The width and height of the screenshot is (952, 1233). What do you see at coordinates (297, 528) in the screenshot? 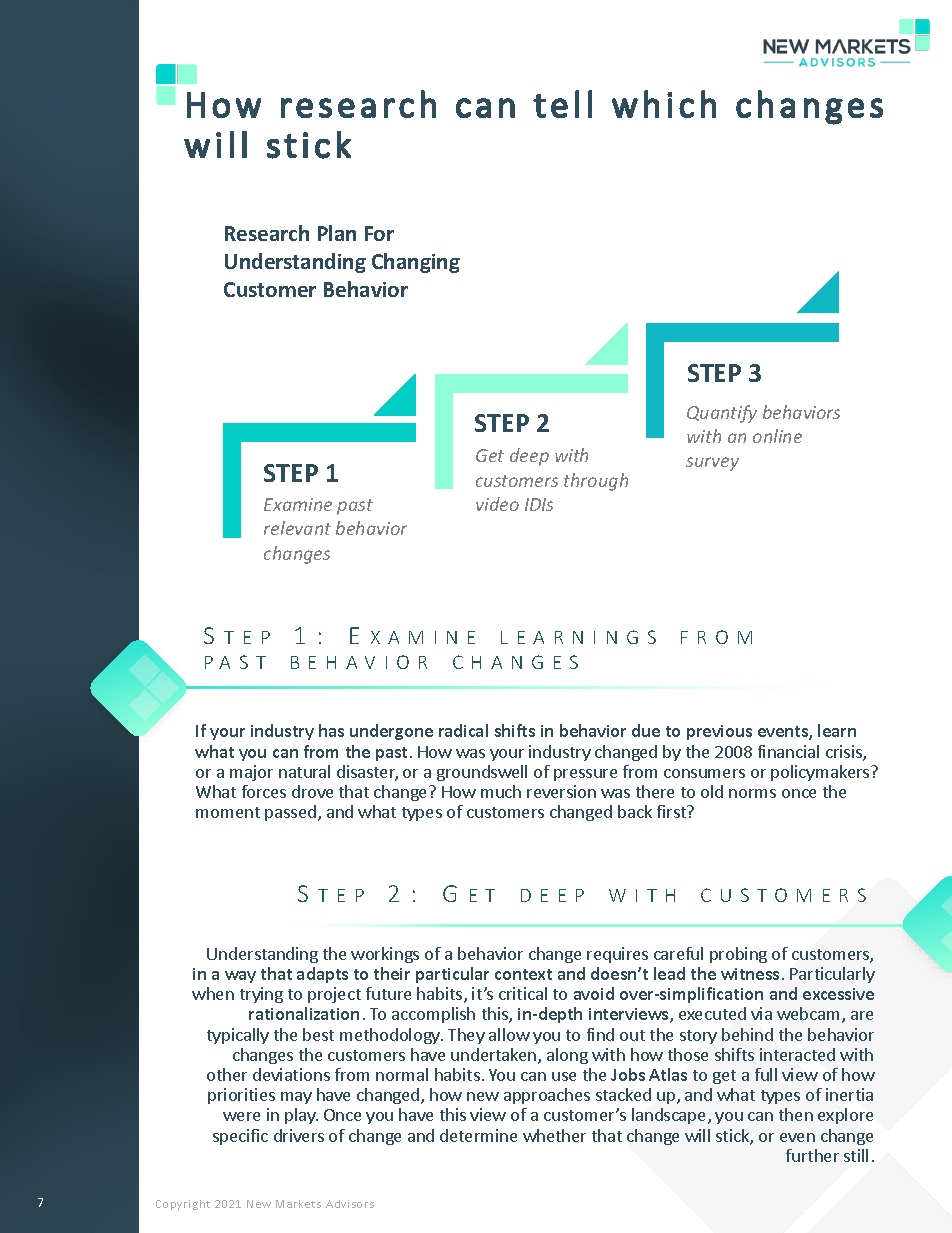
I see `relevant` at bounding box center [297, 528].
